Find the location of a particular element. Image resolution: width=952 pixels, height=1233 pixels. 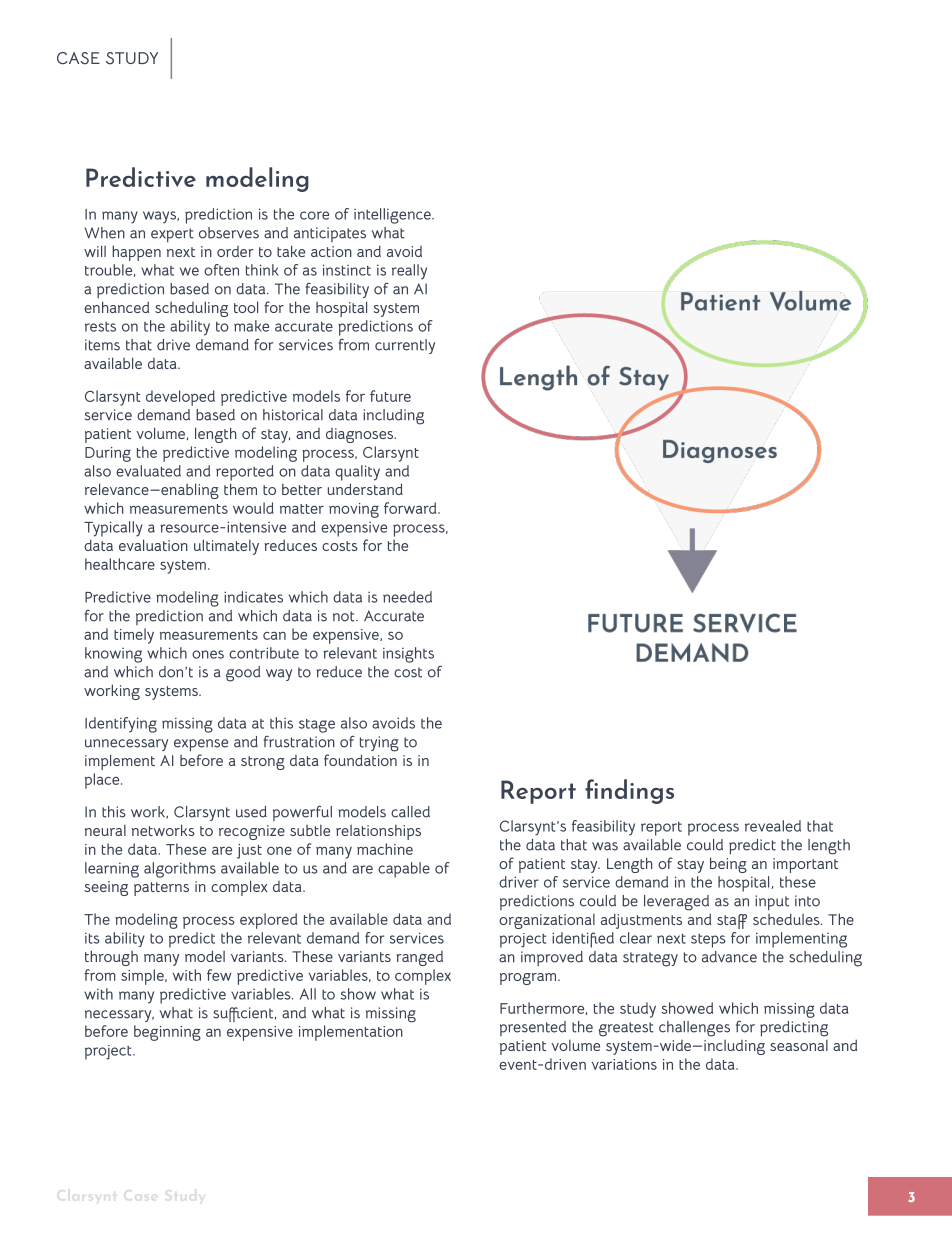

called is located at coordinates (410, 812).
